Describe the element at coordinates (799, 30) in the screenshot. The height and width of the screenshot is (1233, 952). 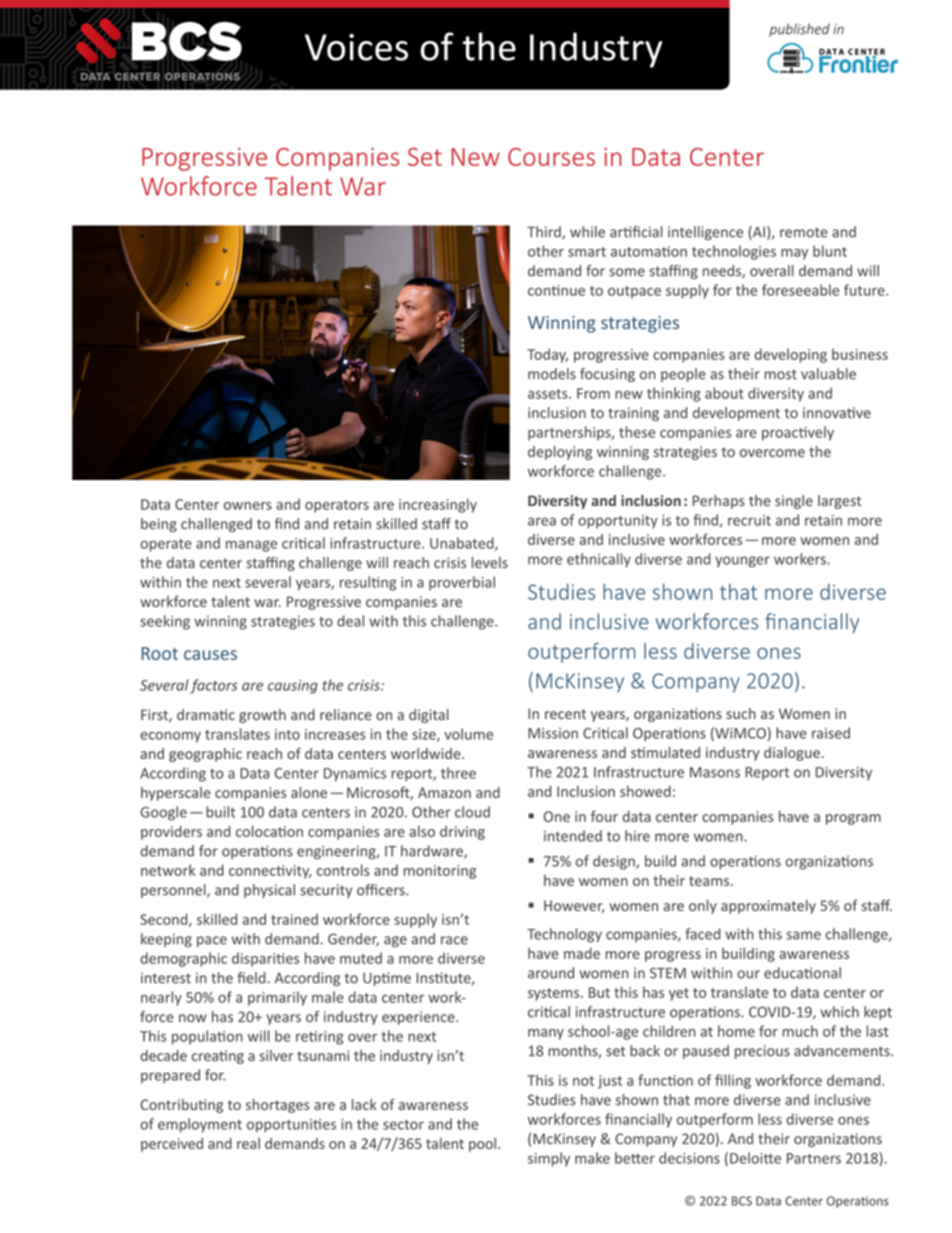
I see `published` at that location.
